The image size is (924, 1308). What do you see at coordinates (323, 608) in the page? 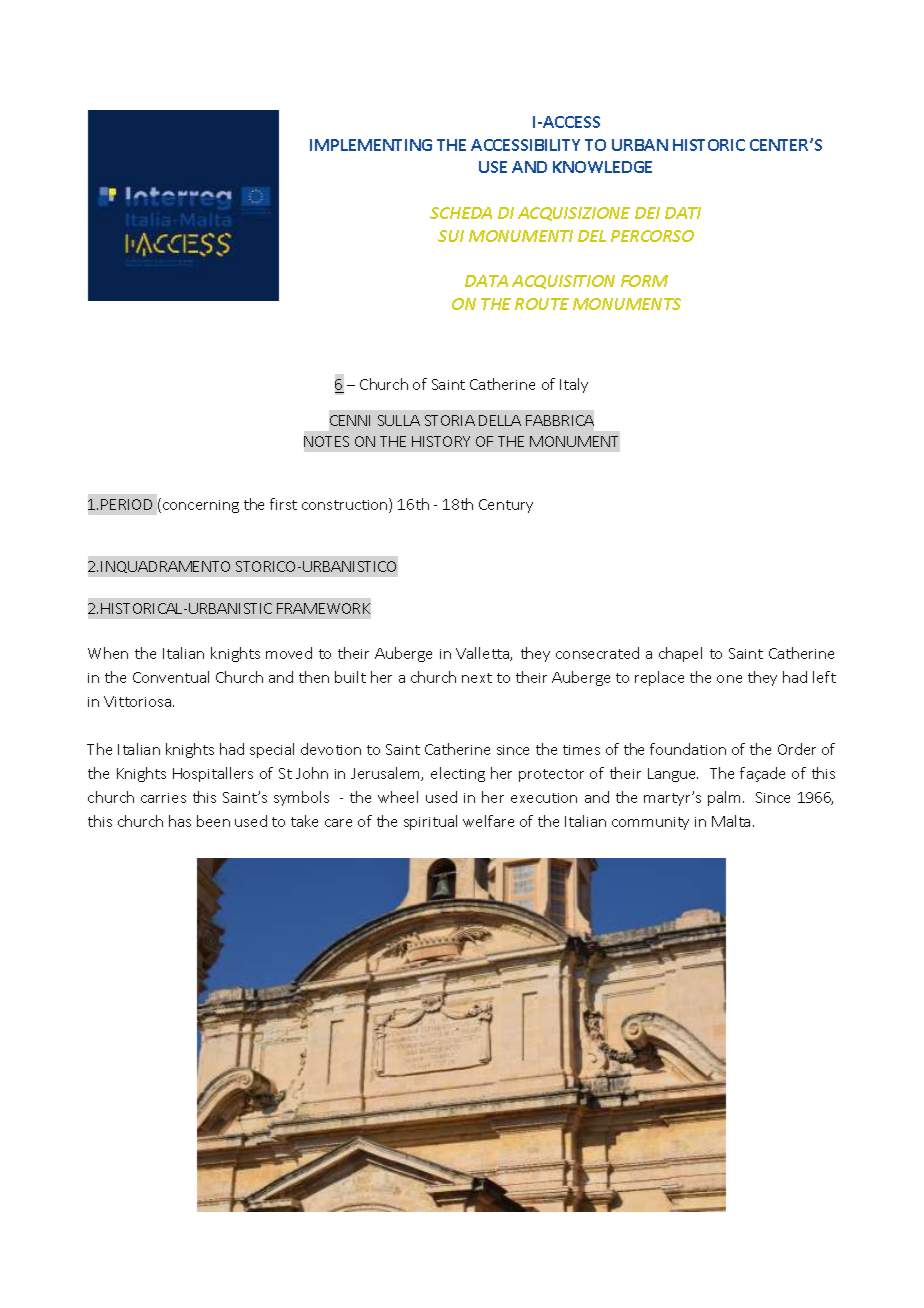
I see `FRAMEWORK` at bounding box center [323, 608].
